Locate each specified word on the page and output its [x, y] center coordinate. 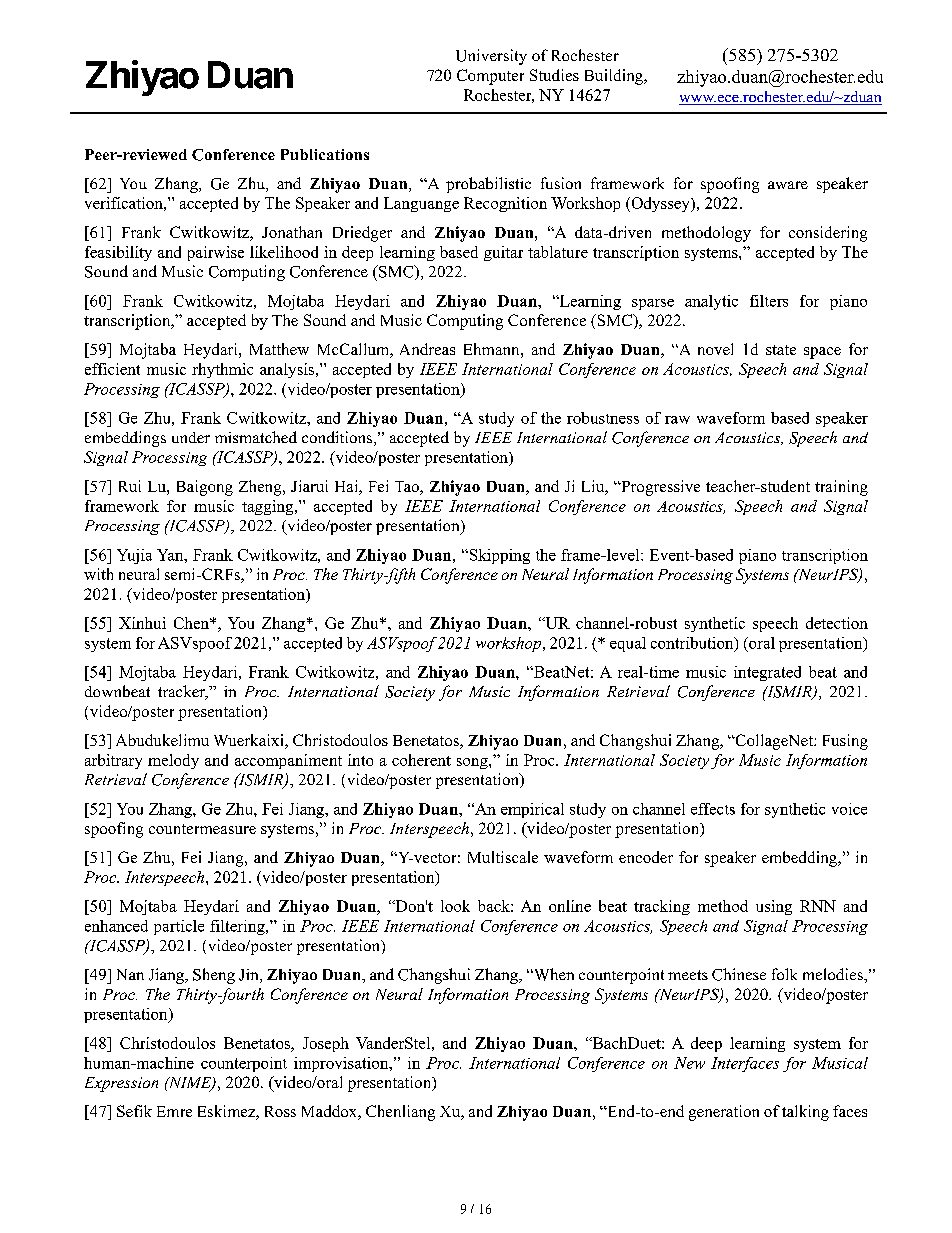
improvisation [342, 1064]
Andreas [427, 349]
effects [713, 809]
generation [724, 1113]
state [781, 350]
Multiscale [503, 857]
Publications [325, 154]
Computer [490, 77]
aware [788, 185]
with [98, 574]
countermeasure [202, 829]
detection [837, 623]
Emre [174, 1111]
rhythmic [222, 370]
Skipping [498, 556]
